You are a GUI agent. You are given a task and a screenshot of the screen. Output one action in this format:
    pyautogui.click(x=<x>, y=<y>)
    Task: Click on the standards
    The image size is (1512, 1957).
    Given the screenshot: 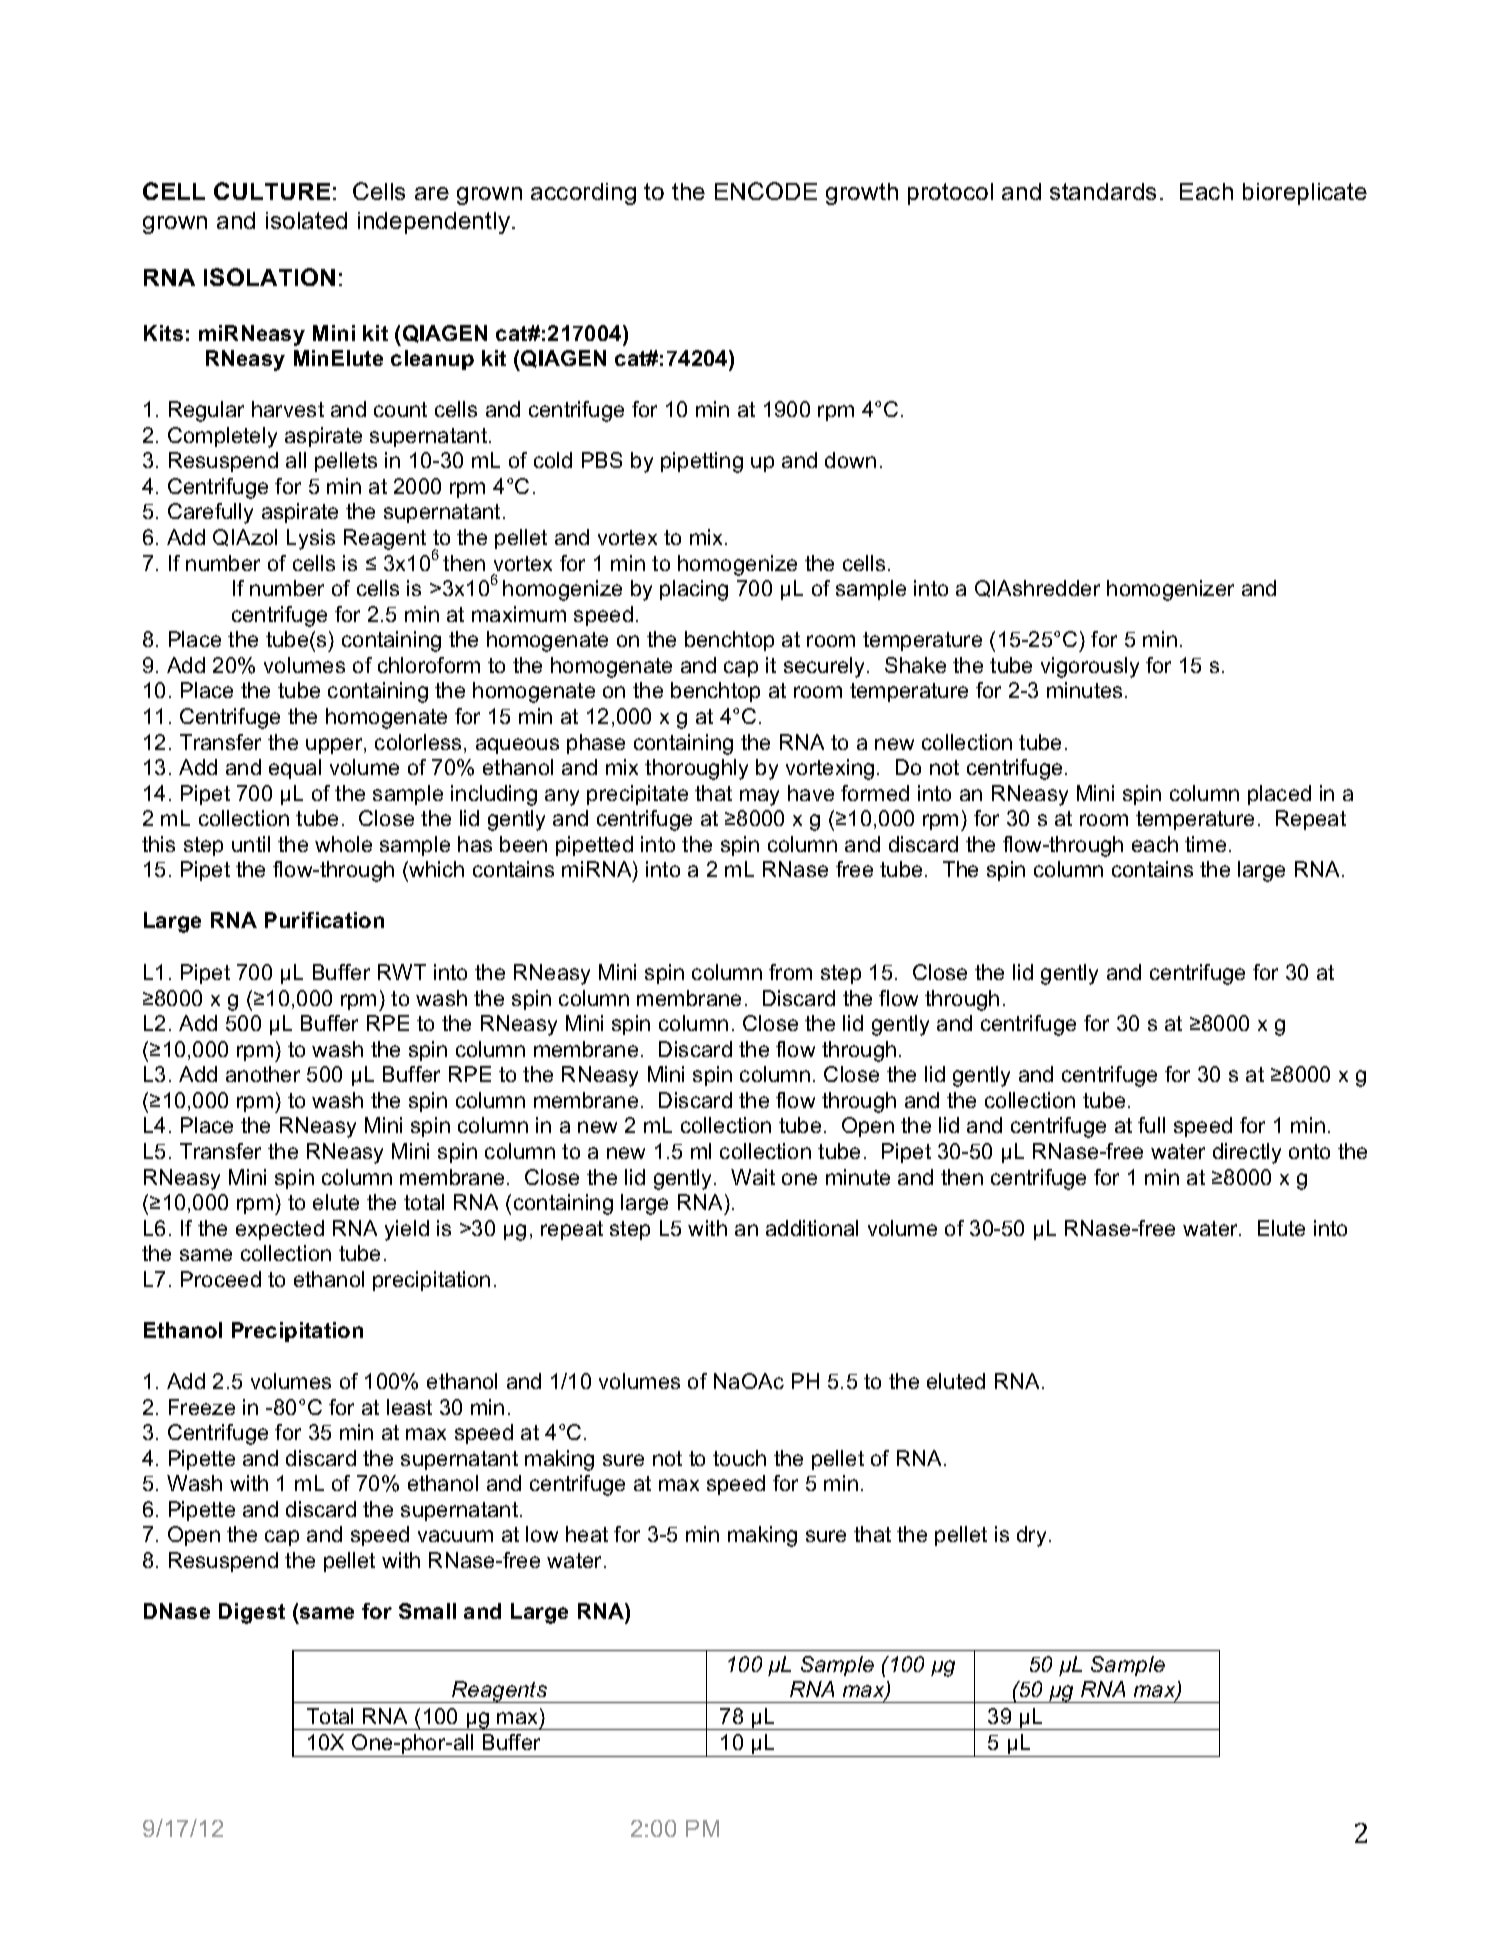 What is the action you would take?
    pyautogui.click(x=1103, y=191)
